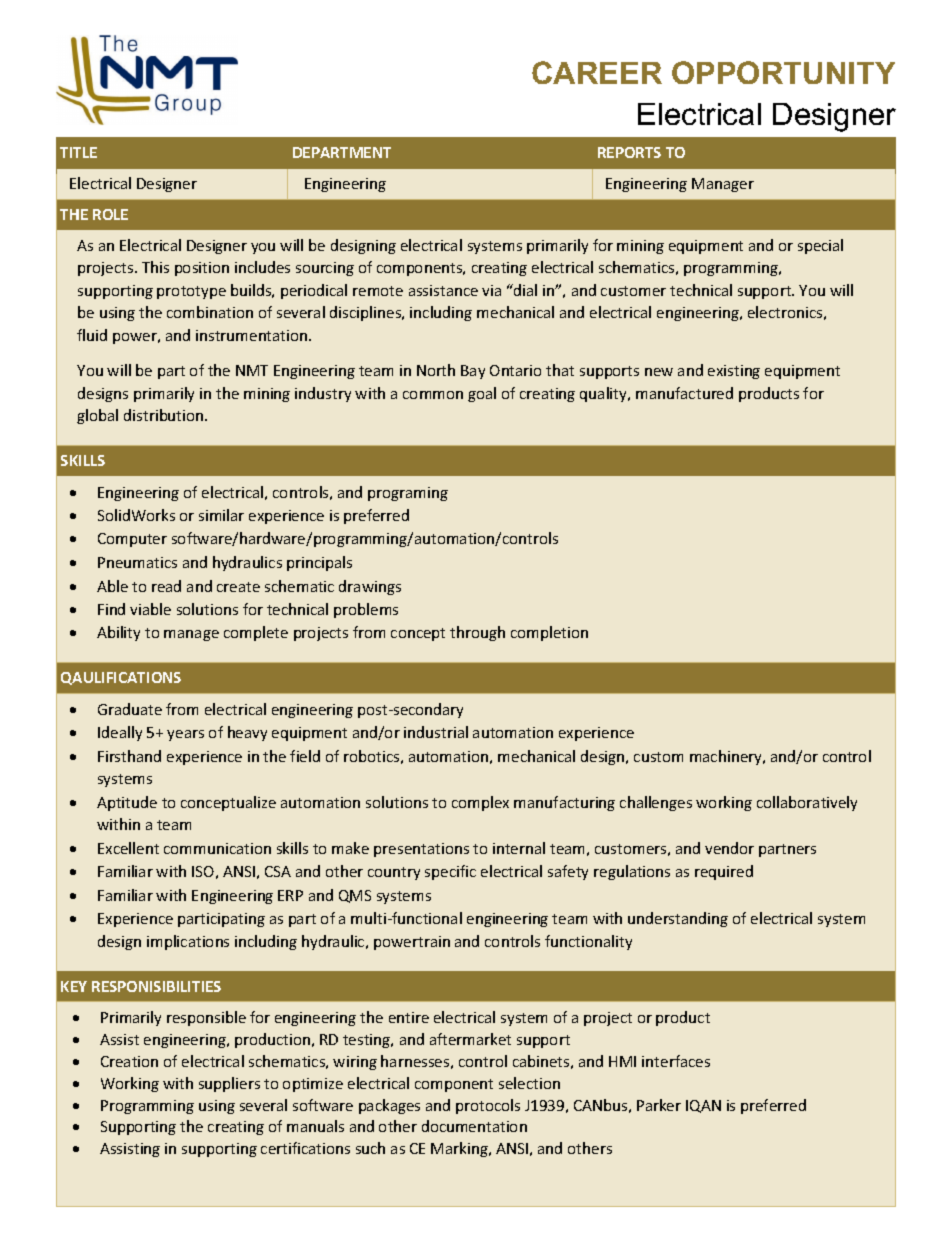 The image size is (952, 1233). Describe the element at coordinates (549, 633) in the page. I see `completion` at that location.
